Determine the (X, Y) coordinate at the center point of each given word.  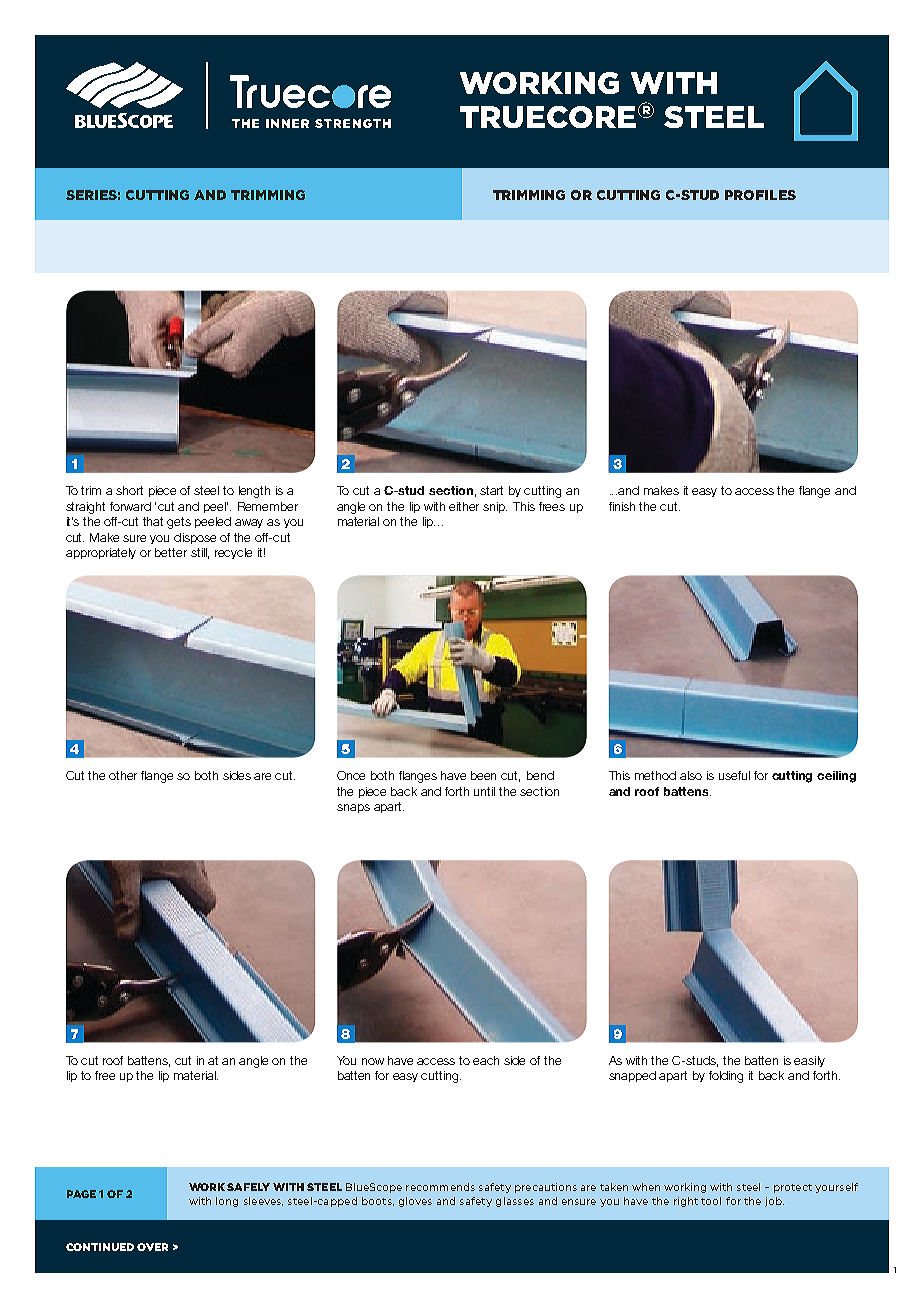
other (123, 775)
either (464, 506)
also (691, 775)
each (486, 1060)
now (373, 1061)
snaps (353, 808)
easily (809, 1061)
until (484, 791)
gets (179, 523)
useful (734, 775)
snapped (632, 1076)
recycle (233, 553)
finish (622, 506)
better (171, 552)
